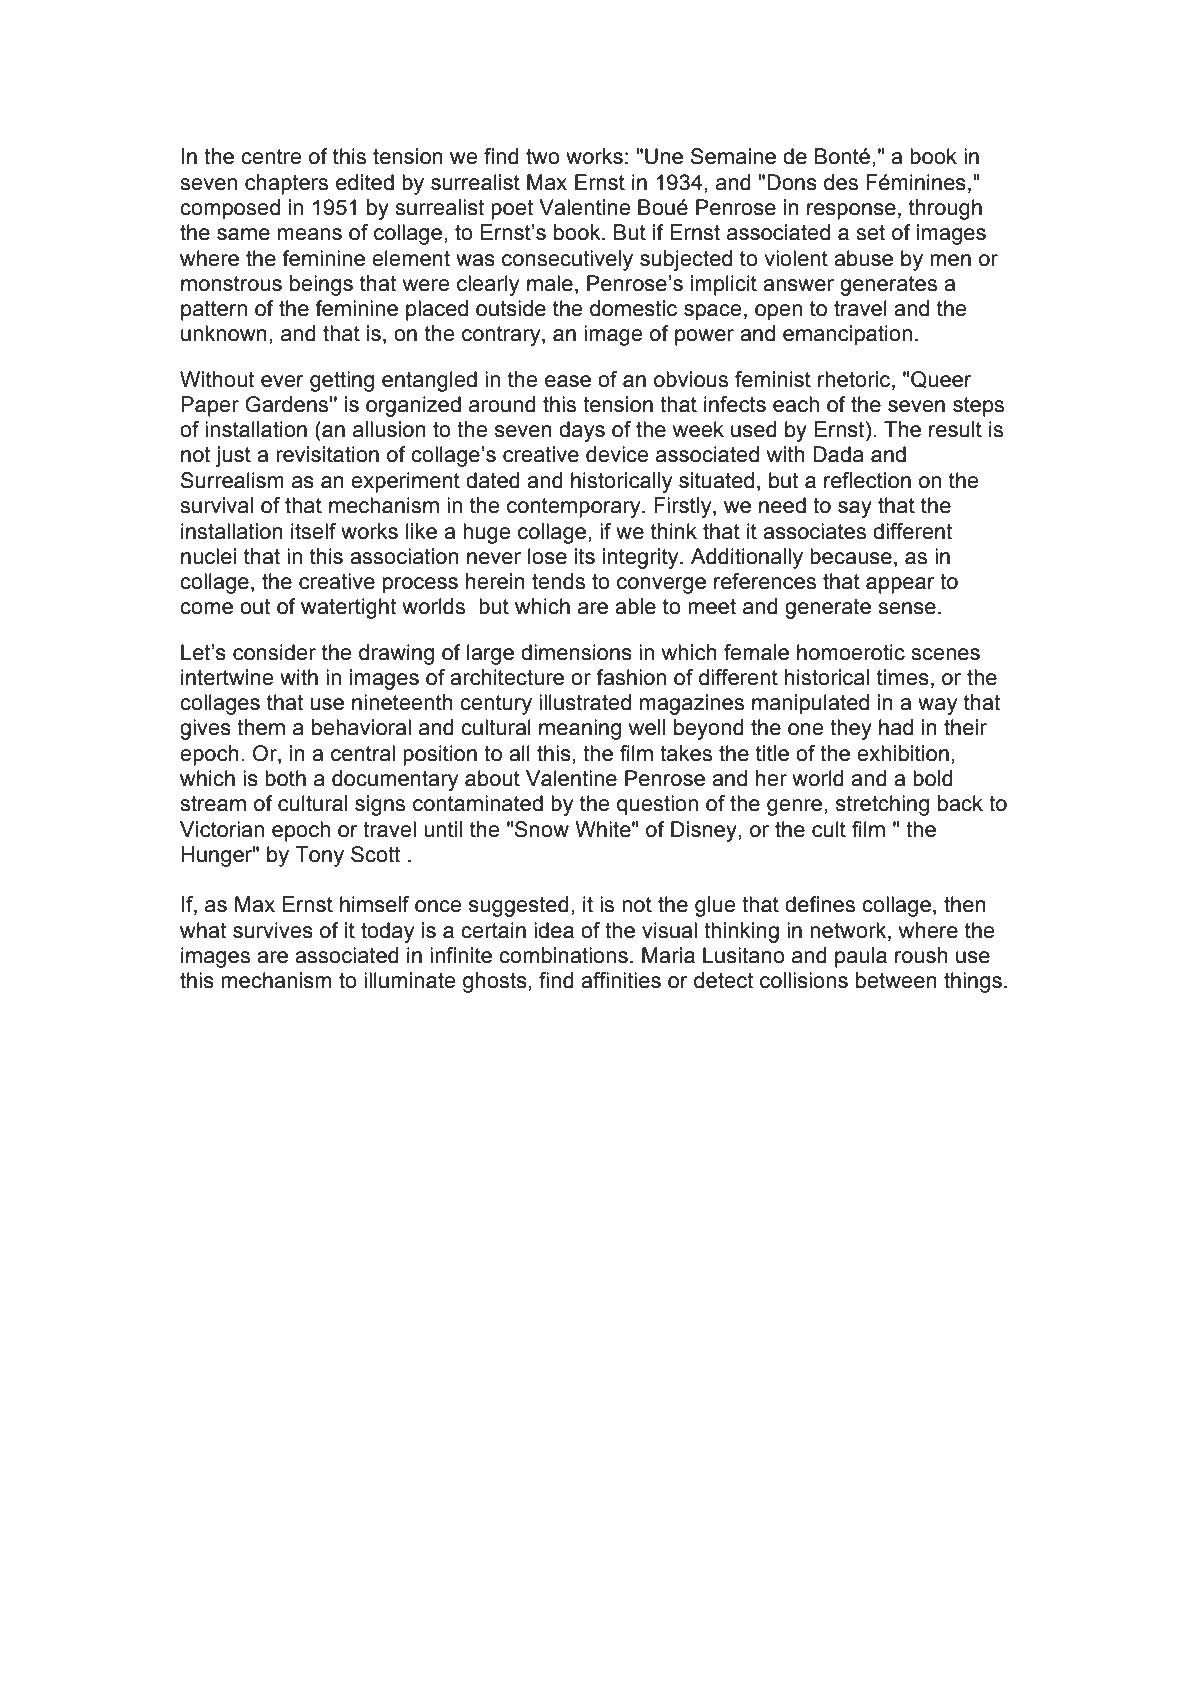  I want to click on appear, so click(900, 585).
